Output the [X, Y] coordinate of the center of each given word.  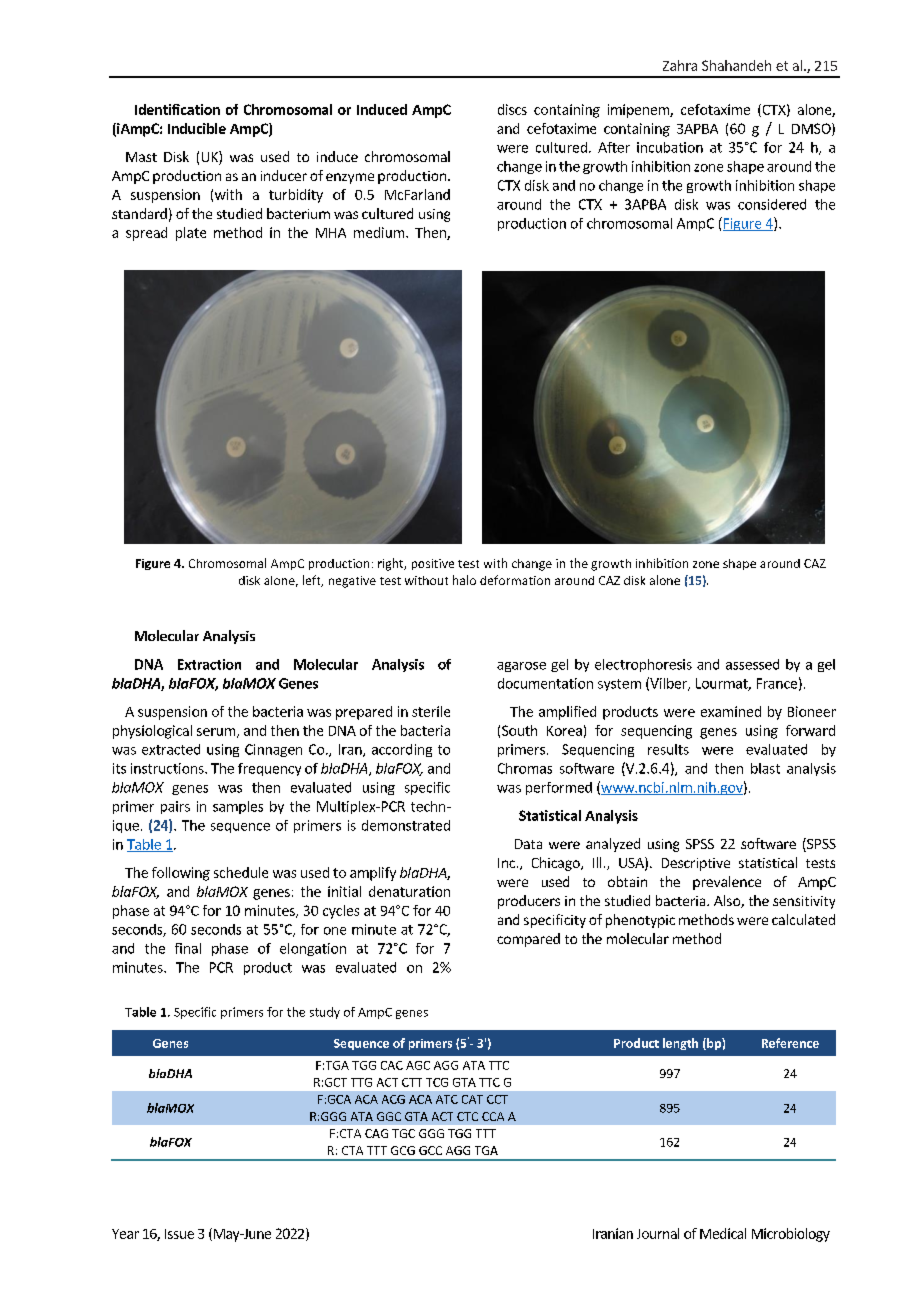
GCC [430, 1150]
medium [379, 232]
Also [728, 901]
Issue [179, 1234]
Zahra [680, 65]
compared [528, 940]
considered [772, 204]
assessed [752, 664]
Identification [177, 109]
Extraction [209, 664]
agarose [521, 667]
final [188, 948]
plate [191, 234]
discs [512, 109]
